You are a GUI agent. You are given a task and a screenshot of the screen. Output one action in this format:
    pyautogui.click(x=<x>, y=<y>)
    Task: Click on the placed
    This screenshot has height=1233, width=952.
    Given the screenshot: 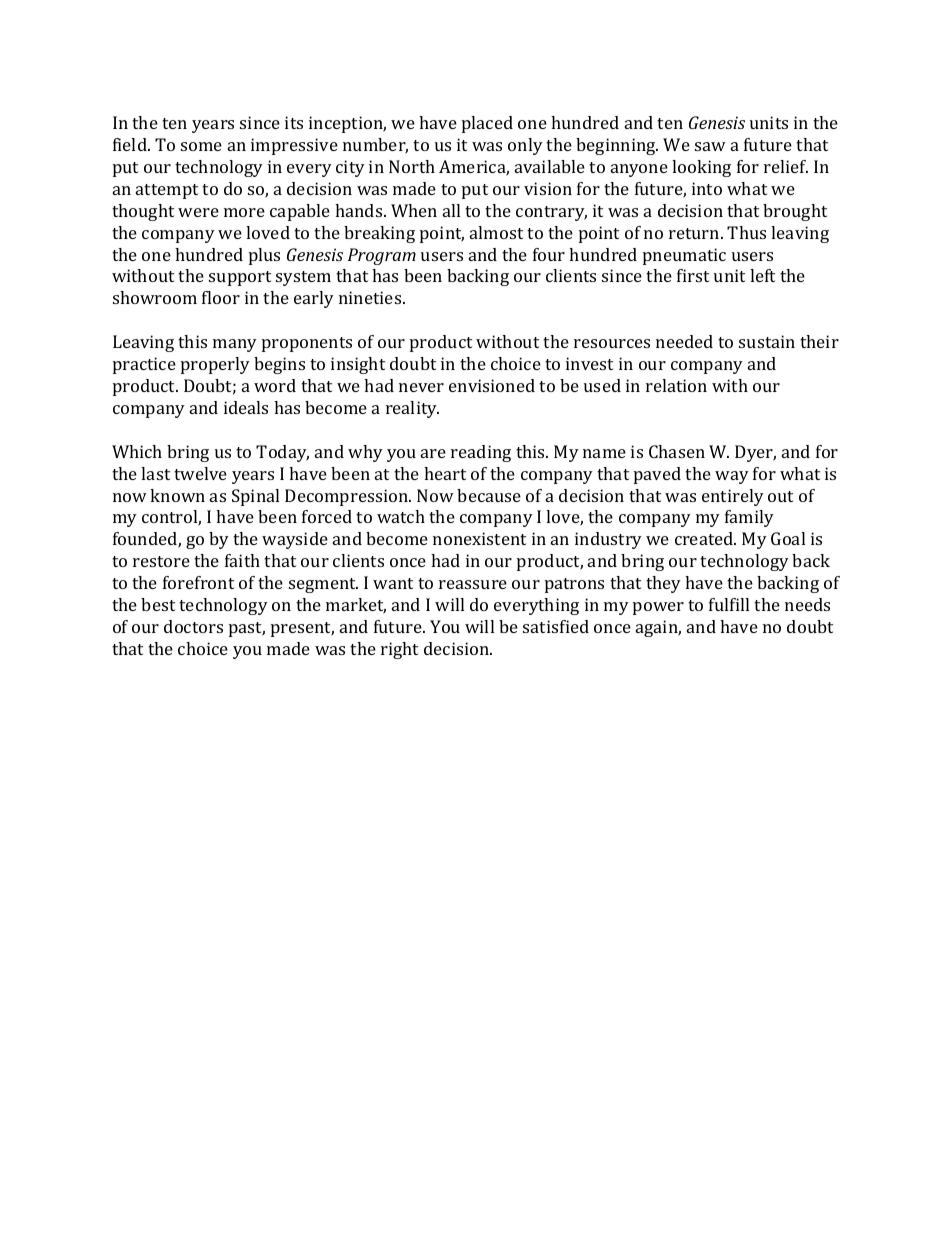 What is the action you would take?
    pyautogui.click(x=487, y=124)
